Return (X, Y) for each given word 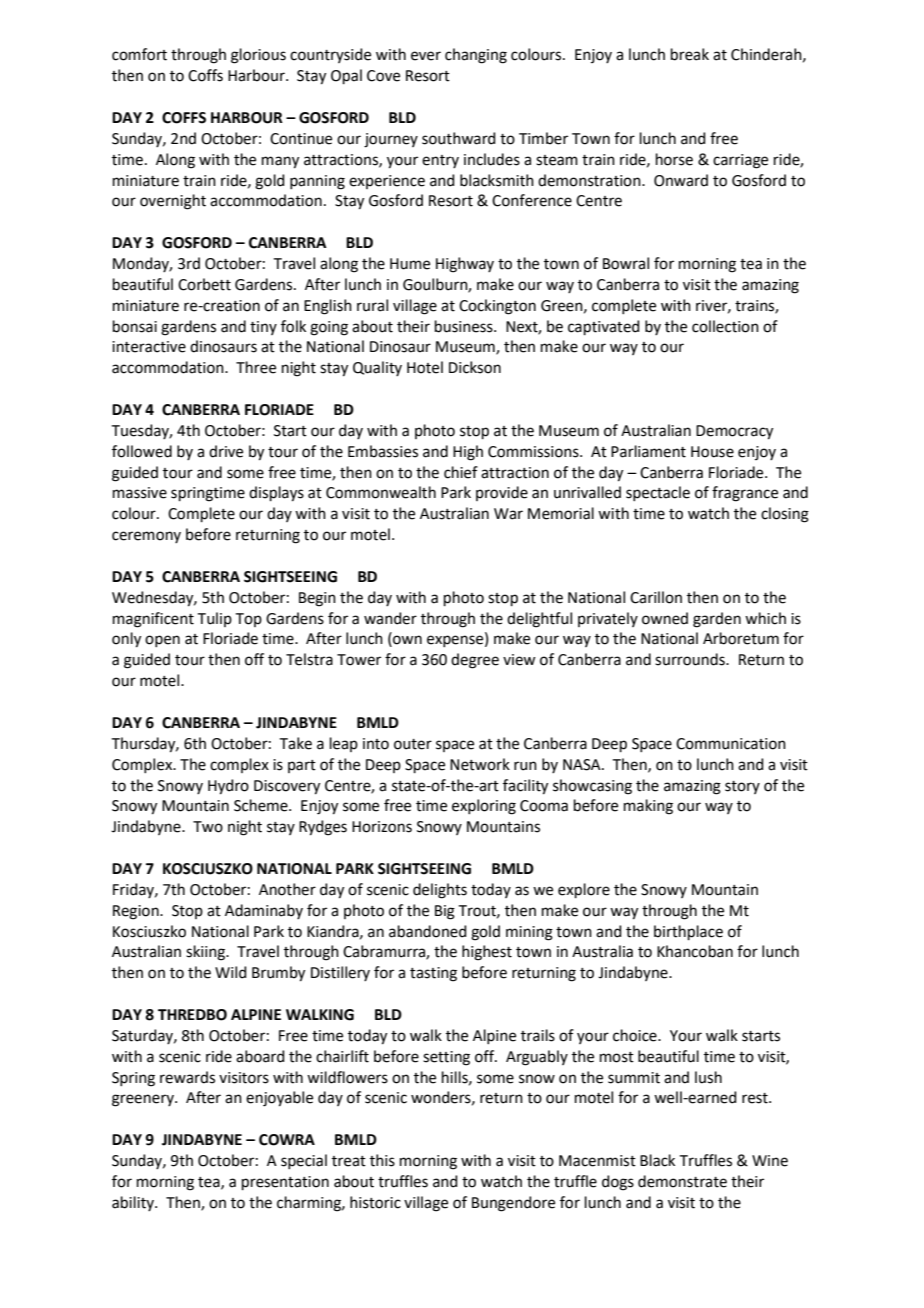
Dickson (475, 367)
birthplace (688, 932)
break (690, 54)
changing (476, 56)
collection (725, 326)
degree (475, 661)
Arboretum (741, 638)
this (382, 1160)
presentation (285, 1183)
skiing (206, 953)
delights (440, 891)
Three (256, 367)
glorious (258, 56)
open (162, 641)
